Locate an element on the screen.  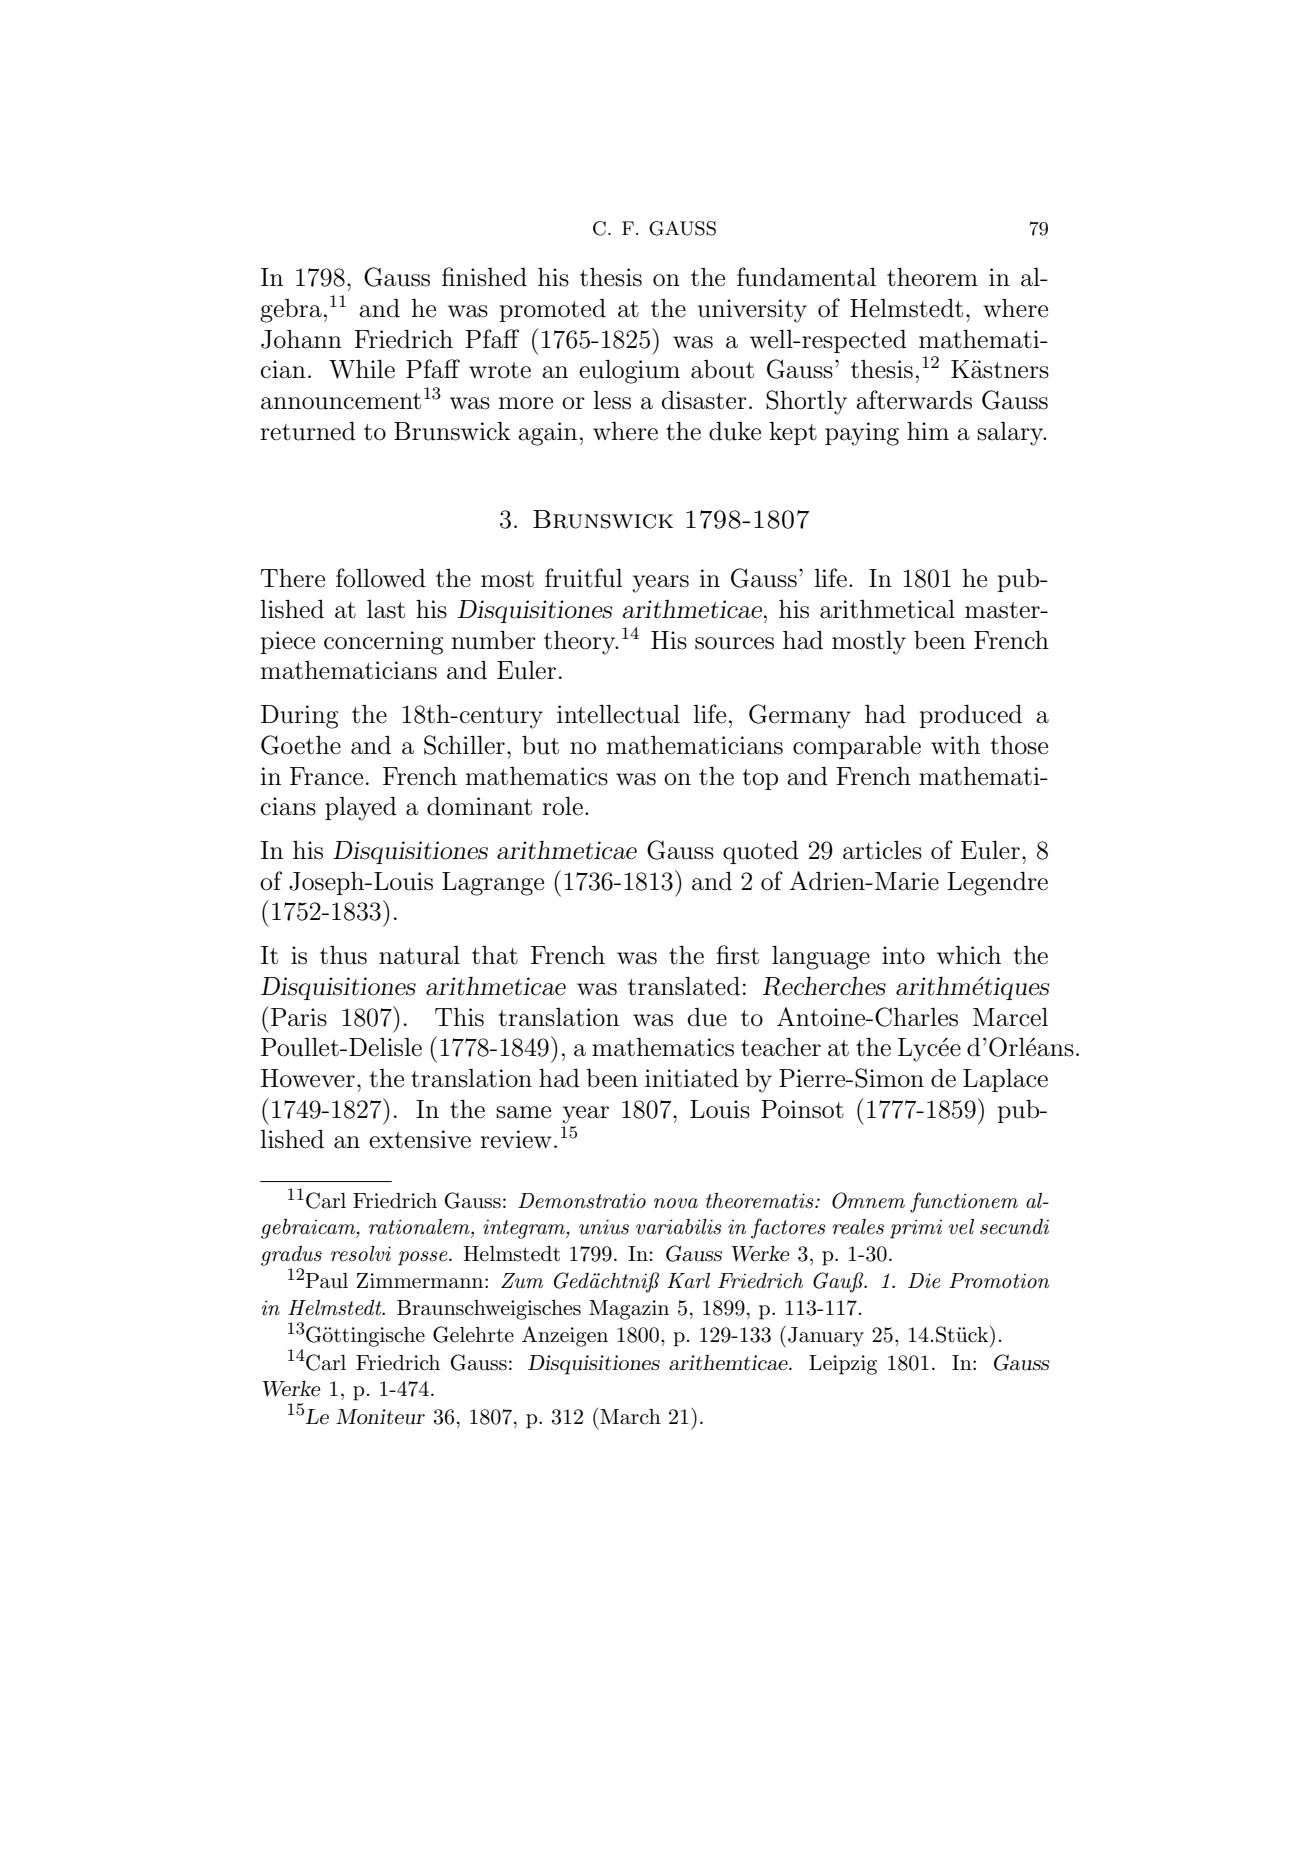
university is located at coordinates (752, 311).
